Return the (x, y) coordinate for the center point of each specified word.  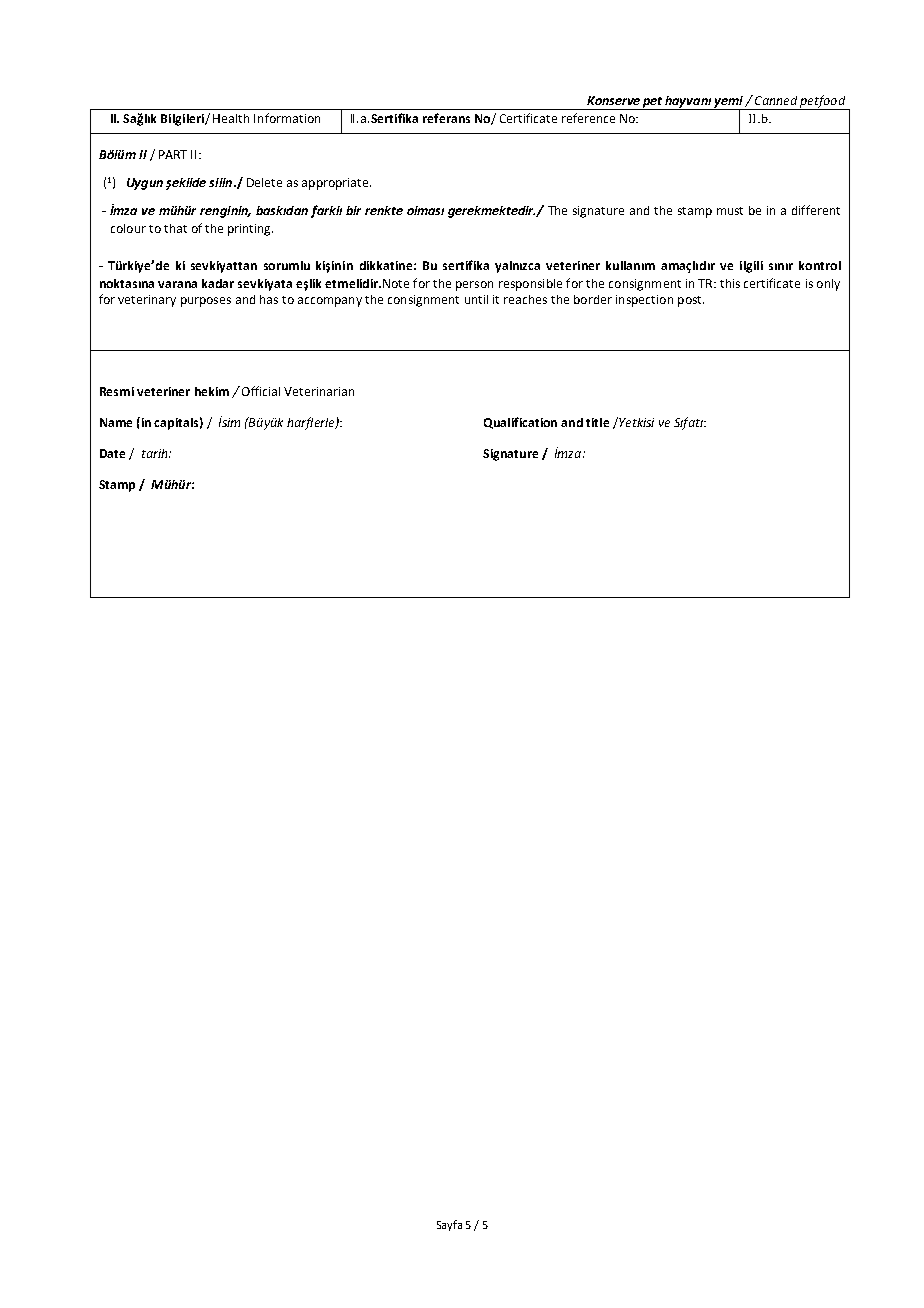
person (474, 286)
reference (588, 118)
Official (261, 391)
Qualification (520, 423)
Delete (264, 182)
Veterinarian (319, 391)
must (730, 211)
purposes (206, 302)
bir (353, 210)
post (691, 301)
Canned (776, 100)
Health (231, 118)
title (597, 422)
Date (112, 453)
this (730, 283)
